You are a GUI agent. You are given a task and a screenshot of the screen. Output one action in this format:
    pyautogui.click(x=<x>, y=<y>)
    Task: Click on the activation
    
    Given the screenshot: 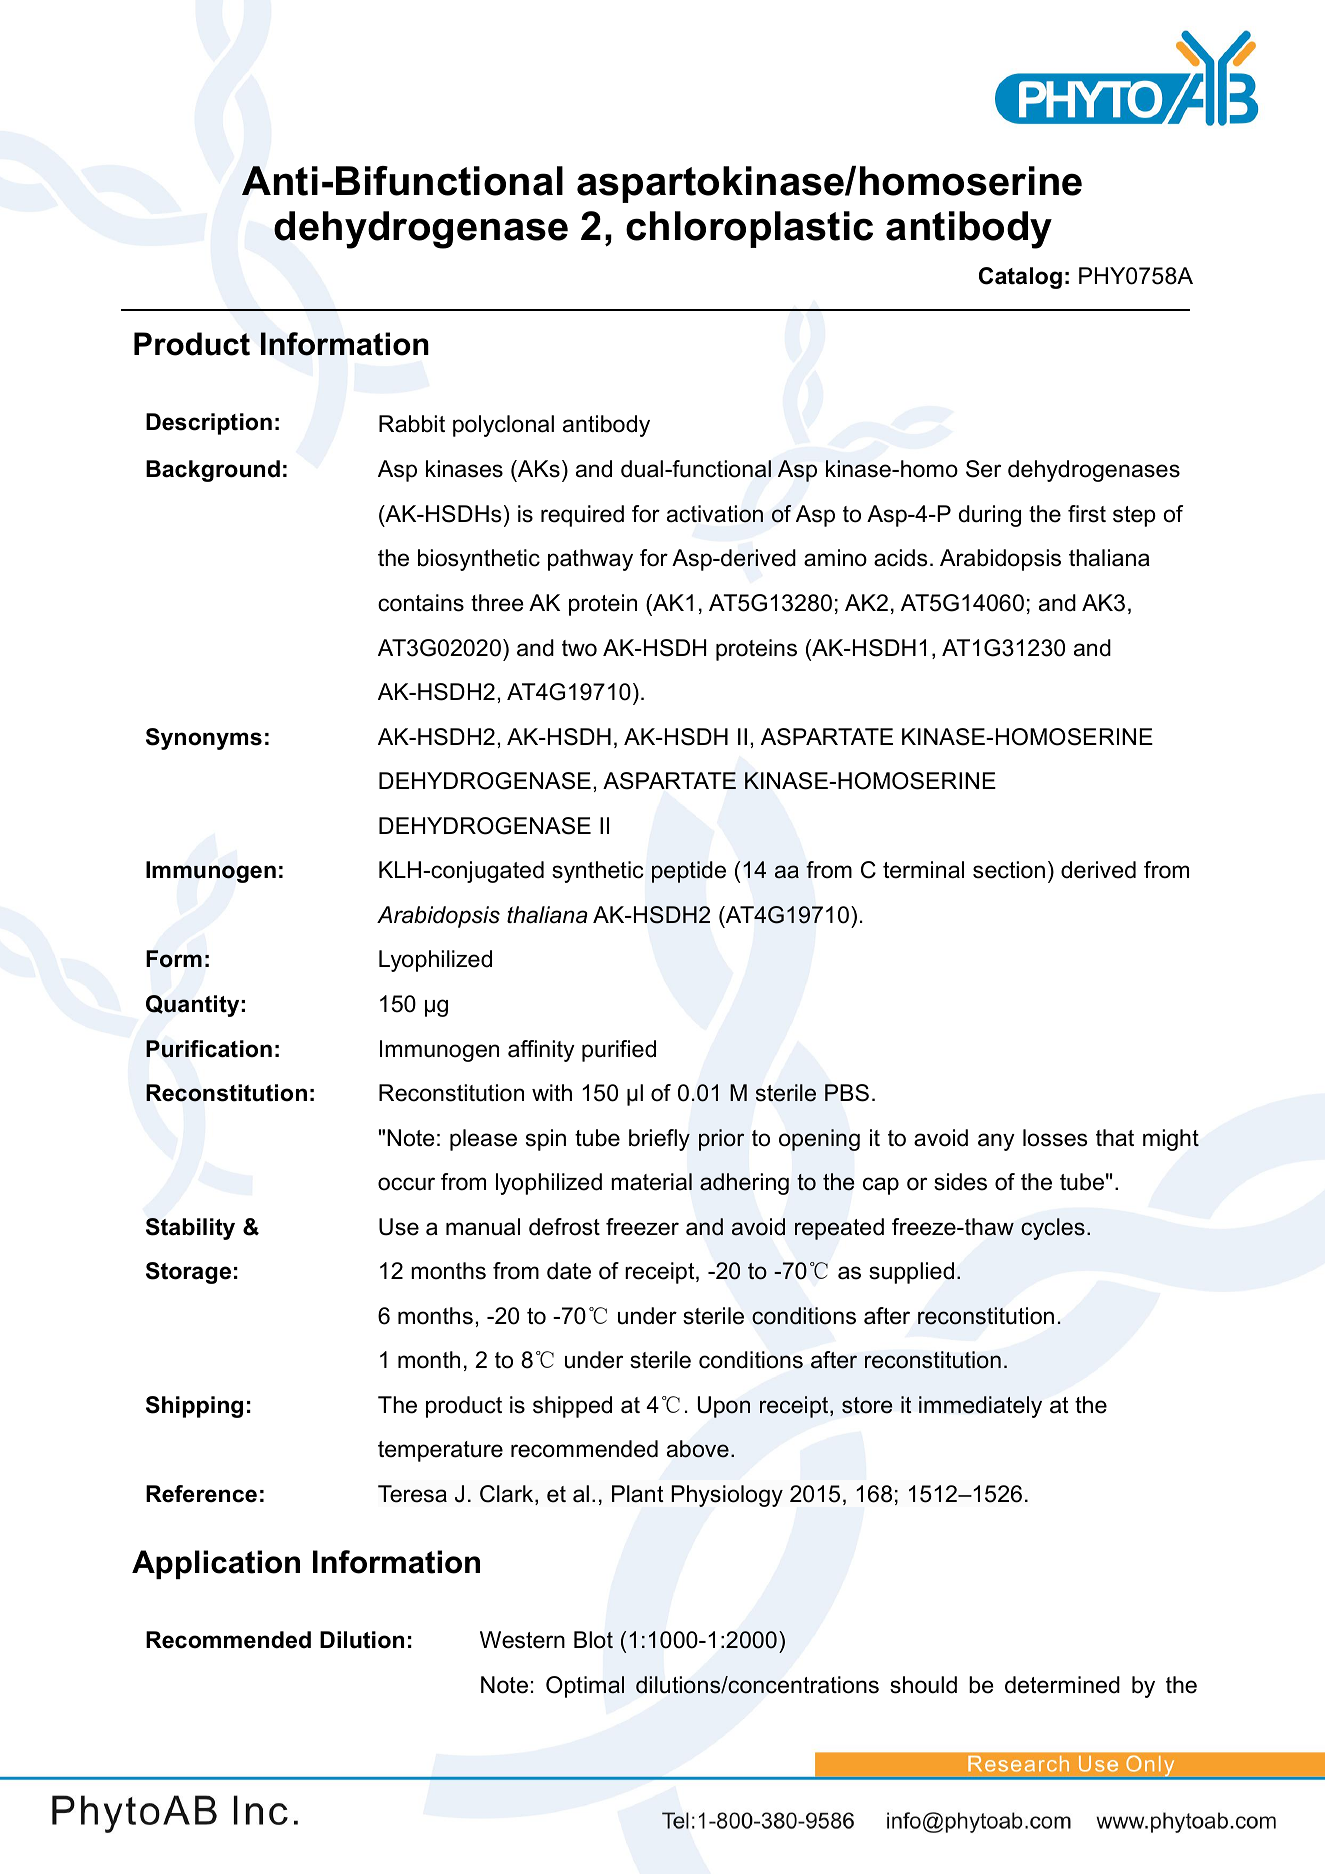 What is the action you would take?
    pyautogui.click(x=715, y=514)
